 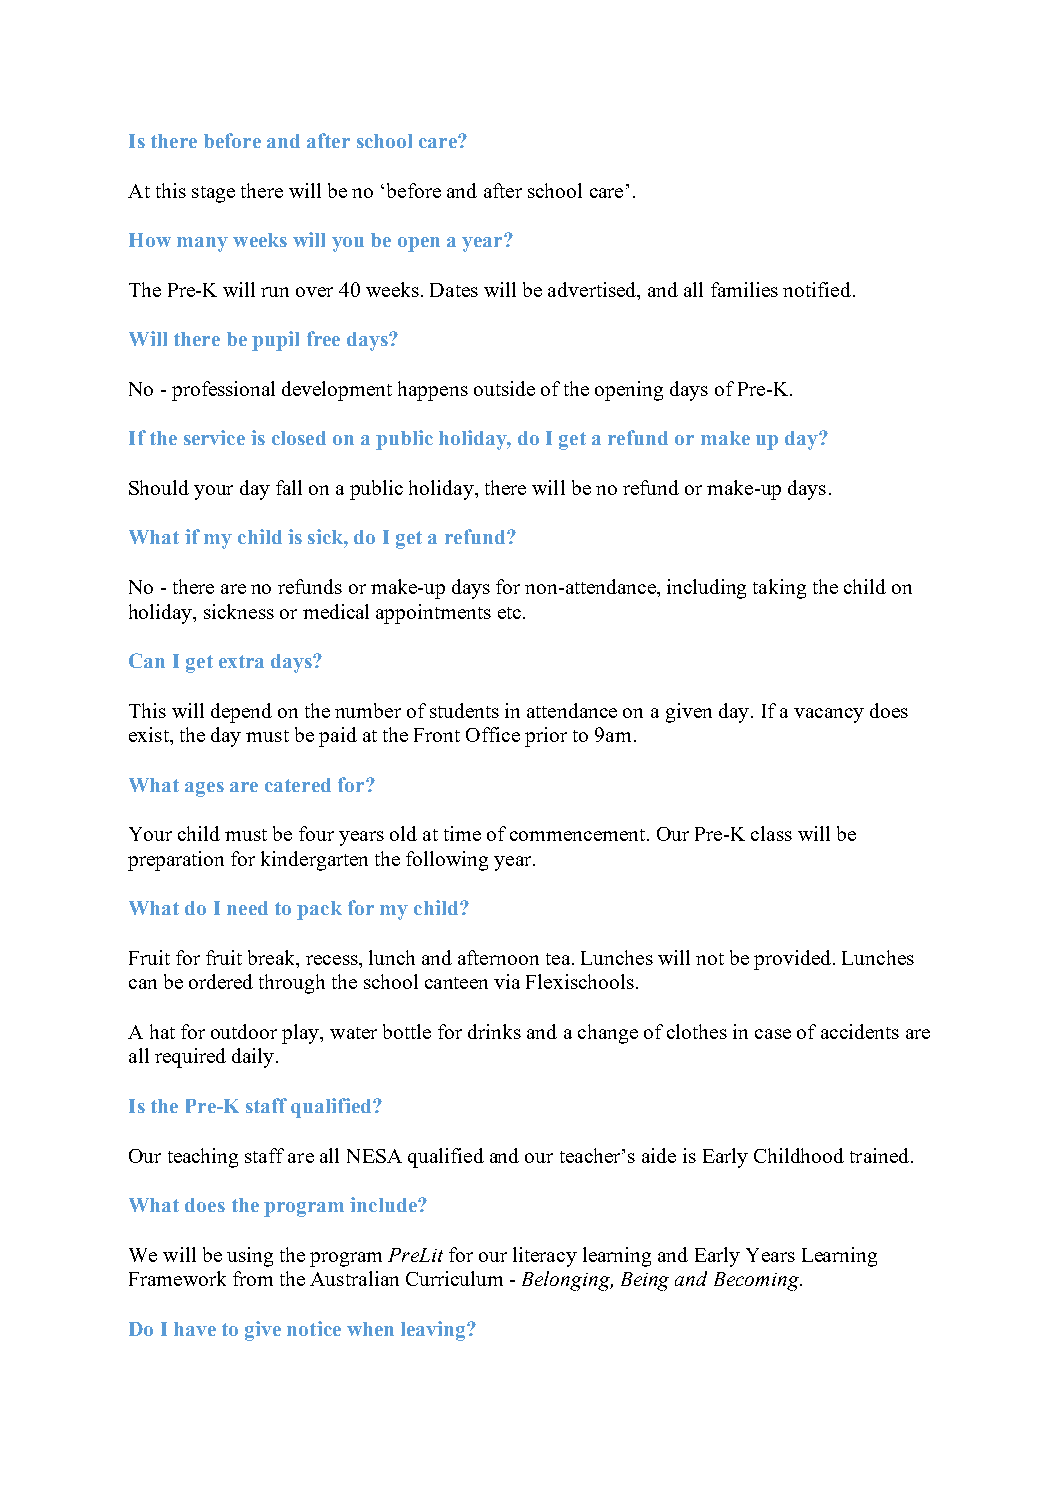 I want to click on notified, so click(x=817, y=289).
